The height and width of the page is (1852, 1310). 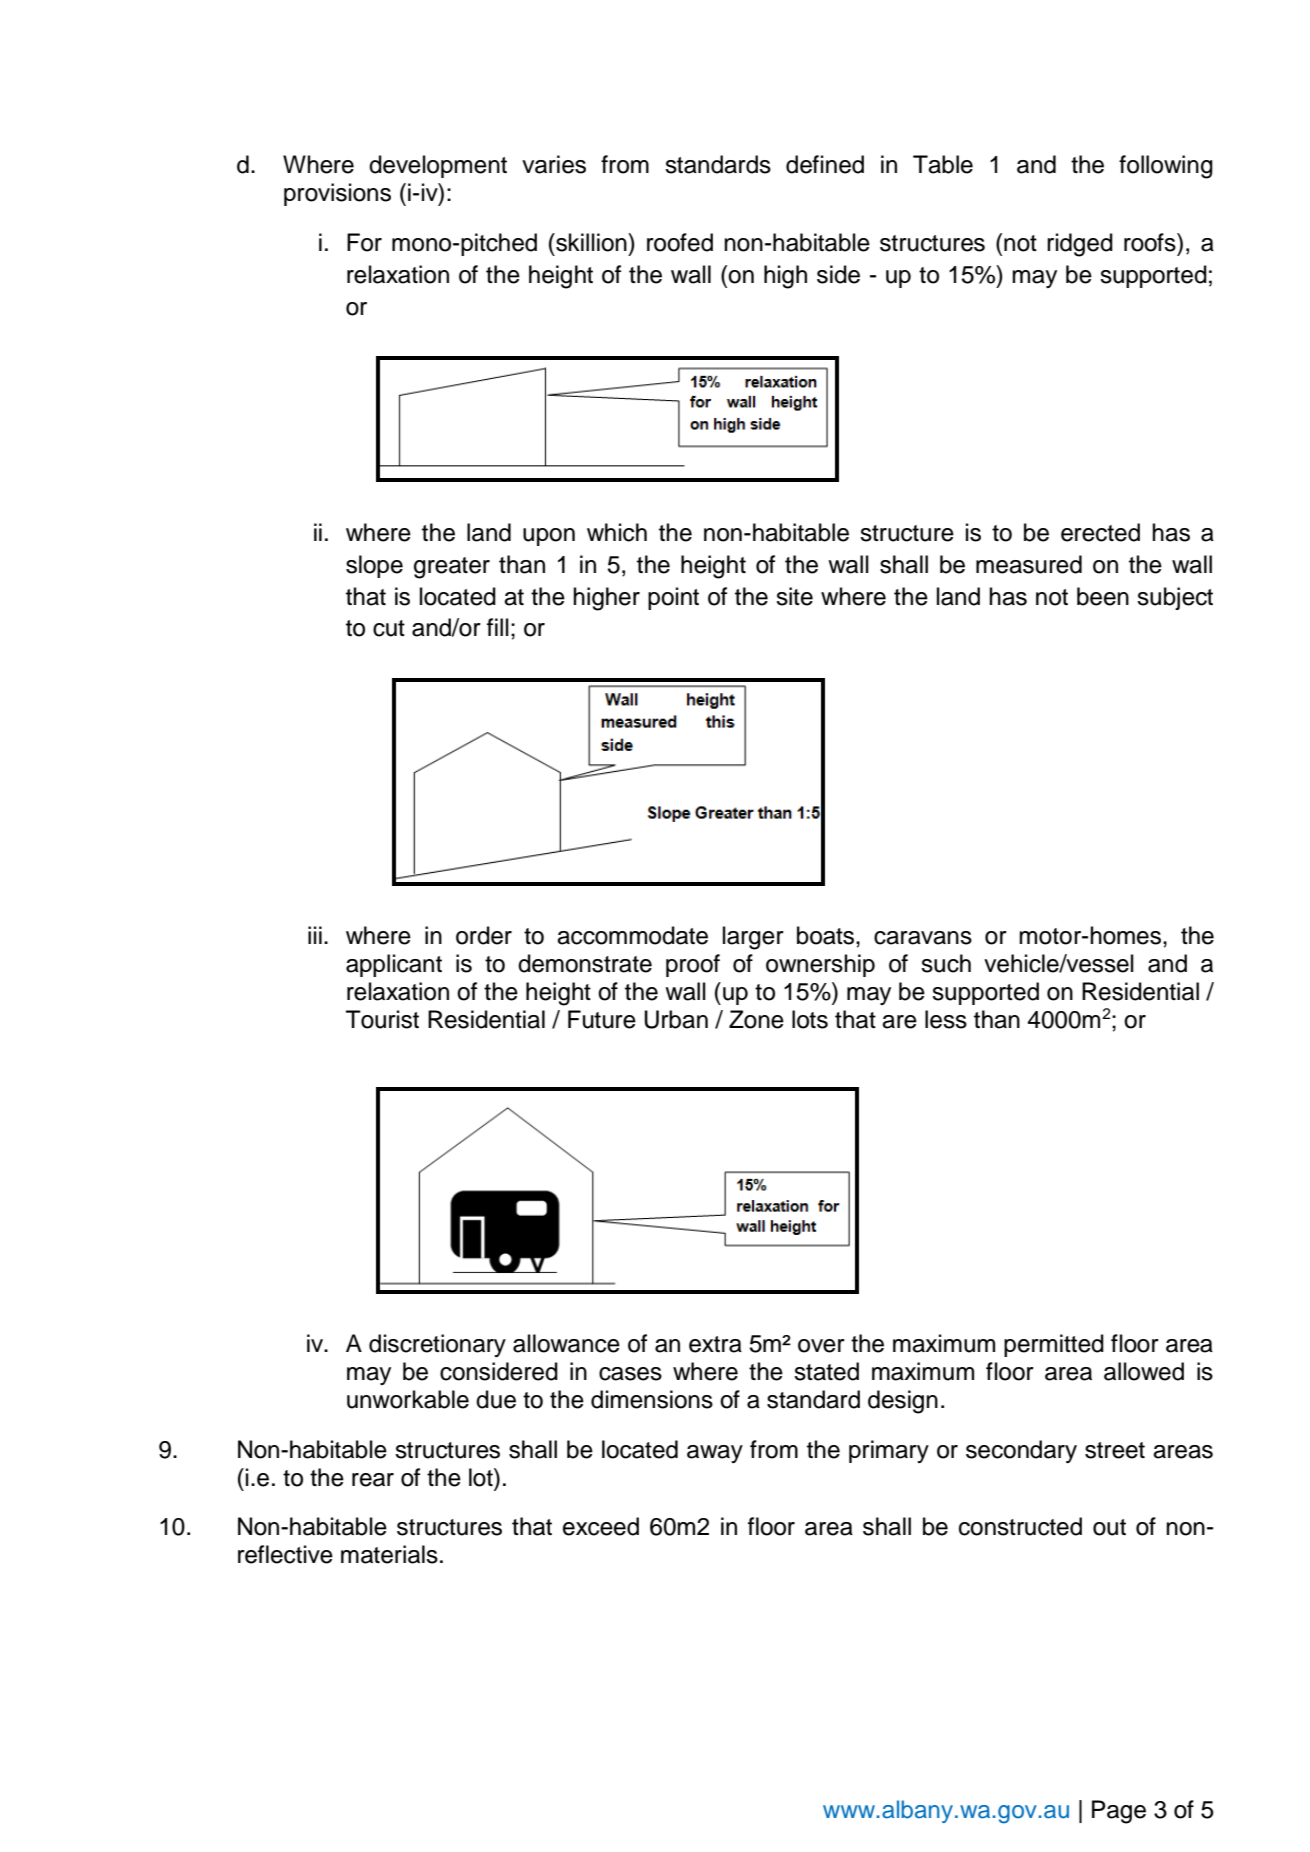 I want to click on development, so click(x=438, y=166).
